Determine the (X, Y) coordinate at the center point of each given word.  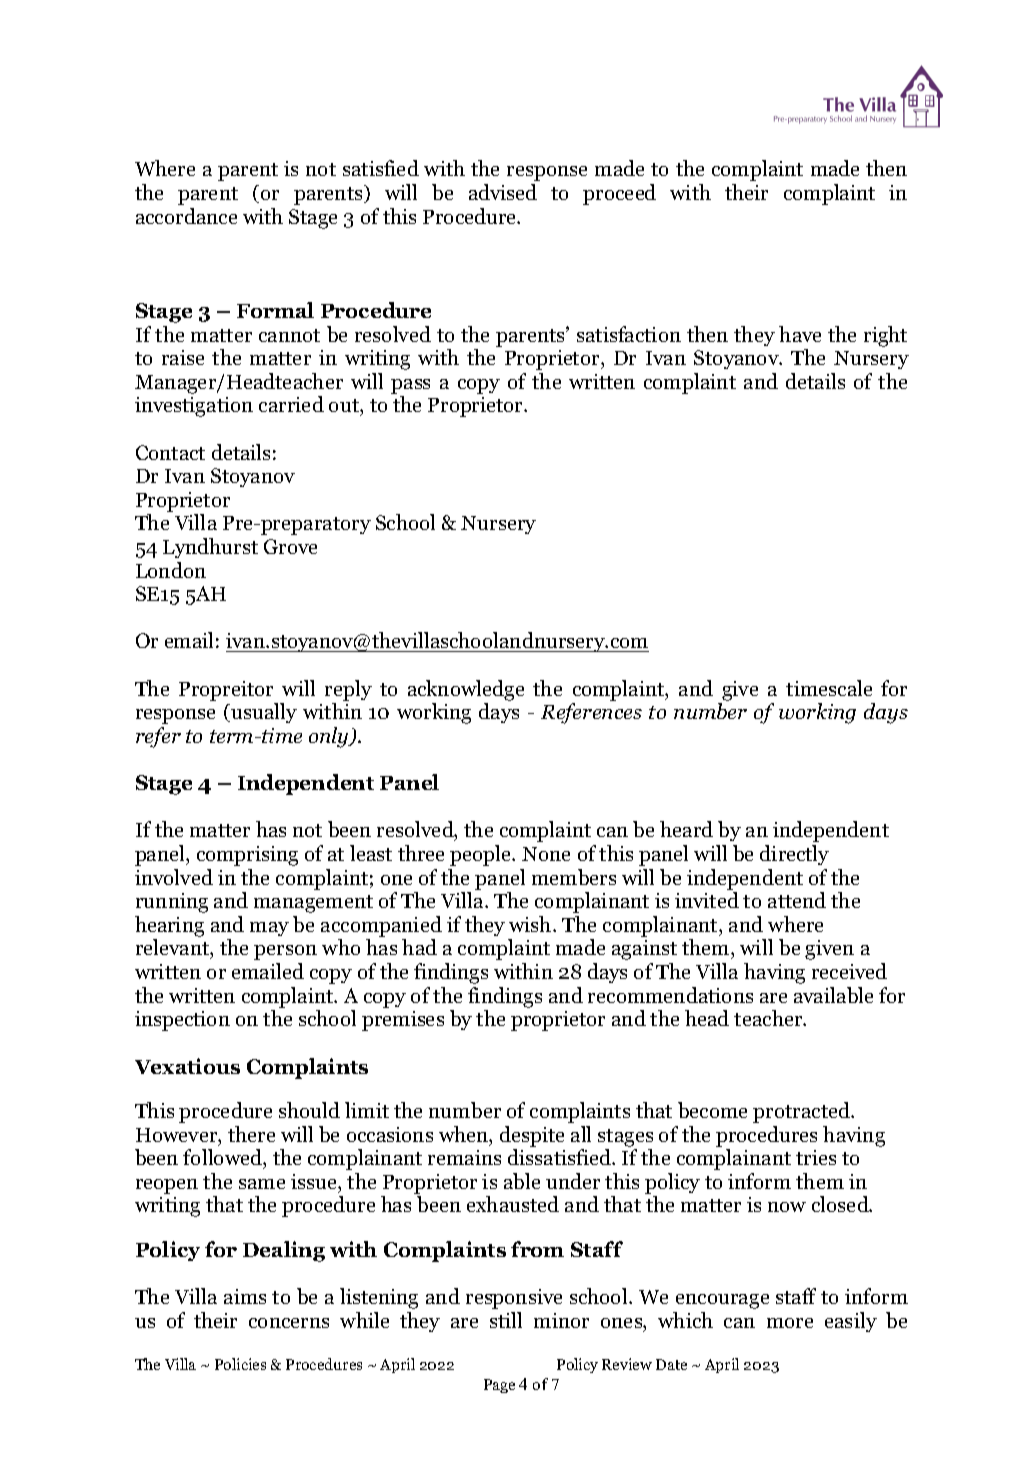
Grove (290, 546)
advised (503, 192)
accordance (186, 216)
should (309, 1110)
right (885, 336)
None (546, 854)
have (800, 334)
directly (794, 855)
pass (410, 386)
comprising (247, 856)
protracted (802, 1112)
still (506, 1320)
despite (532, 1136)
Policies (240, 1364)
